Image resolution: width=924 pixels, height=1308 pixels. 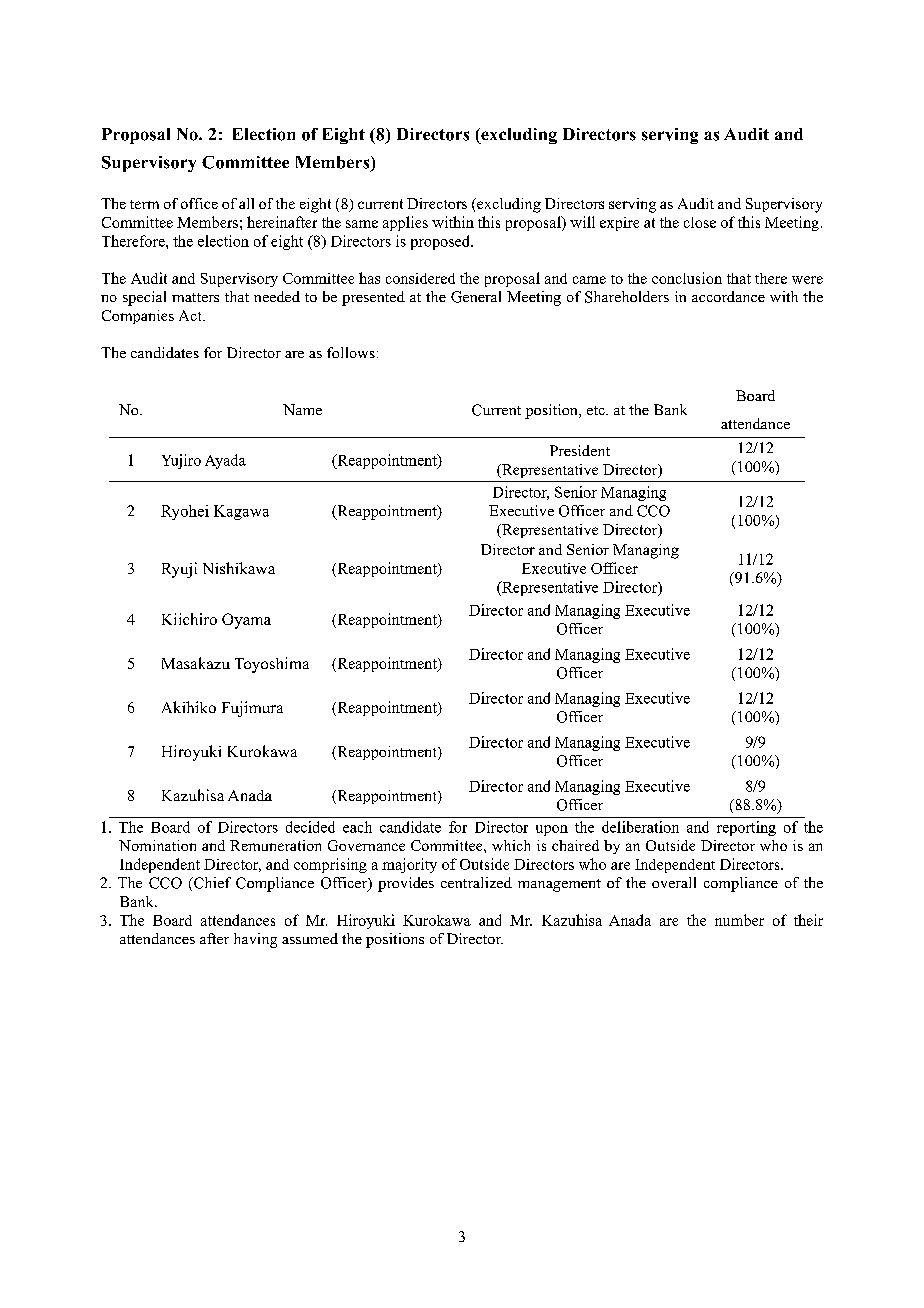 I want to click on proposed, so click(x=441, y=242).
